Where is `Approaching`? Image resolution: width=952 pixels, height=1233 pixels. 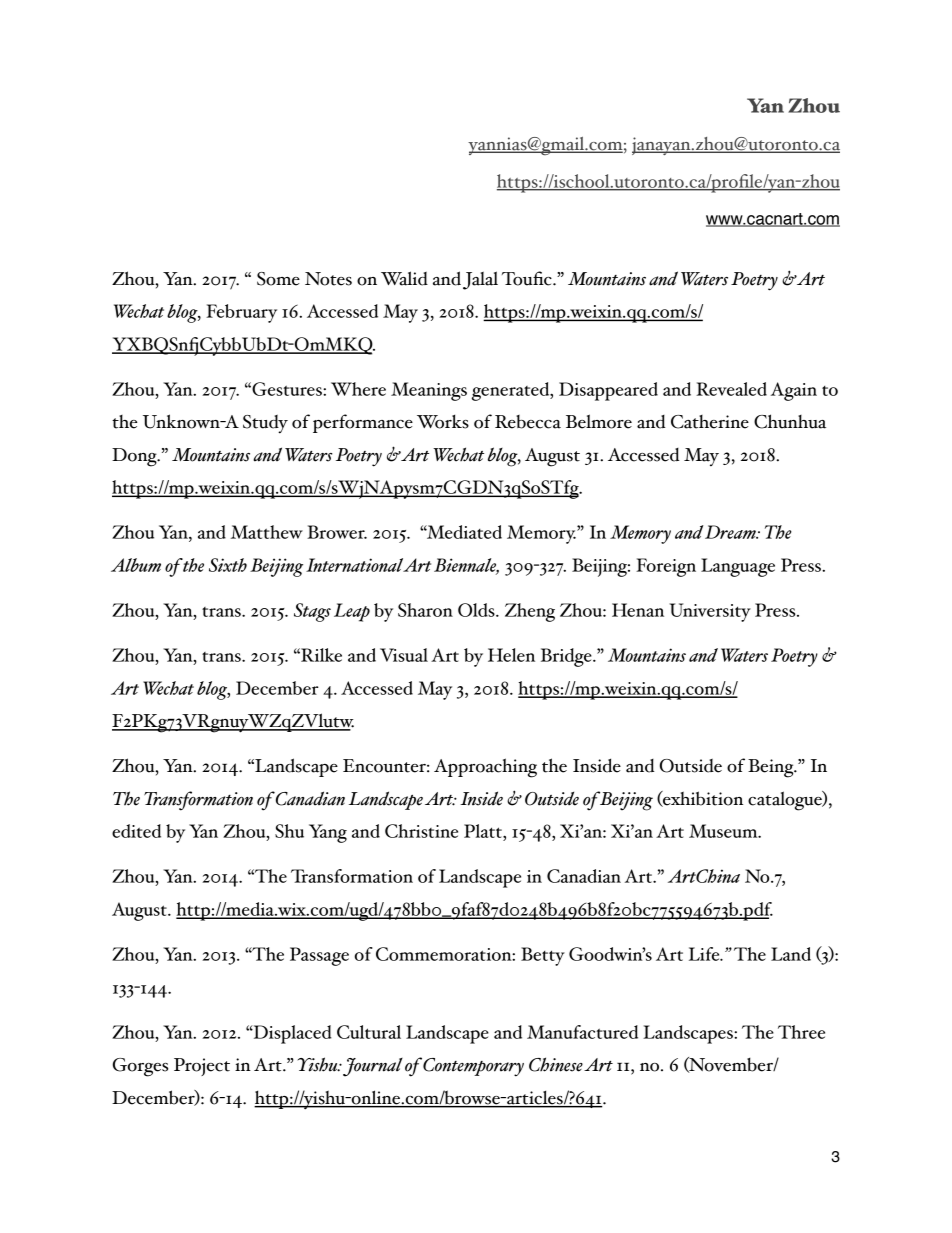
Approaching is located at coordinates (485, 768).
